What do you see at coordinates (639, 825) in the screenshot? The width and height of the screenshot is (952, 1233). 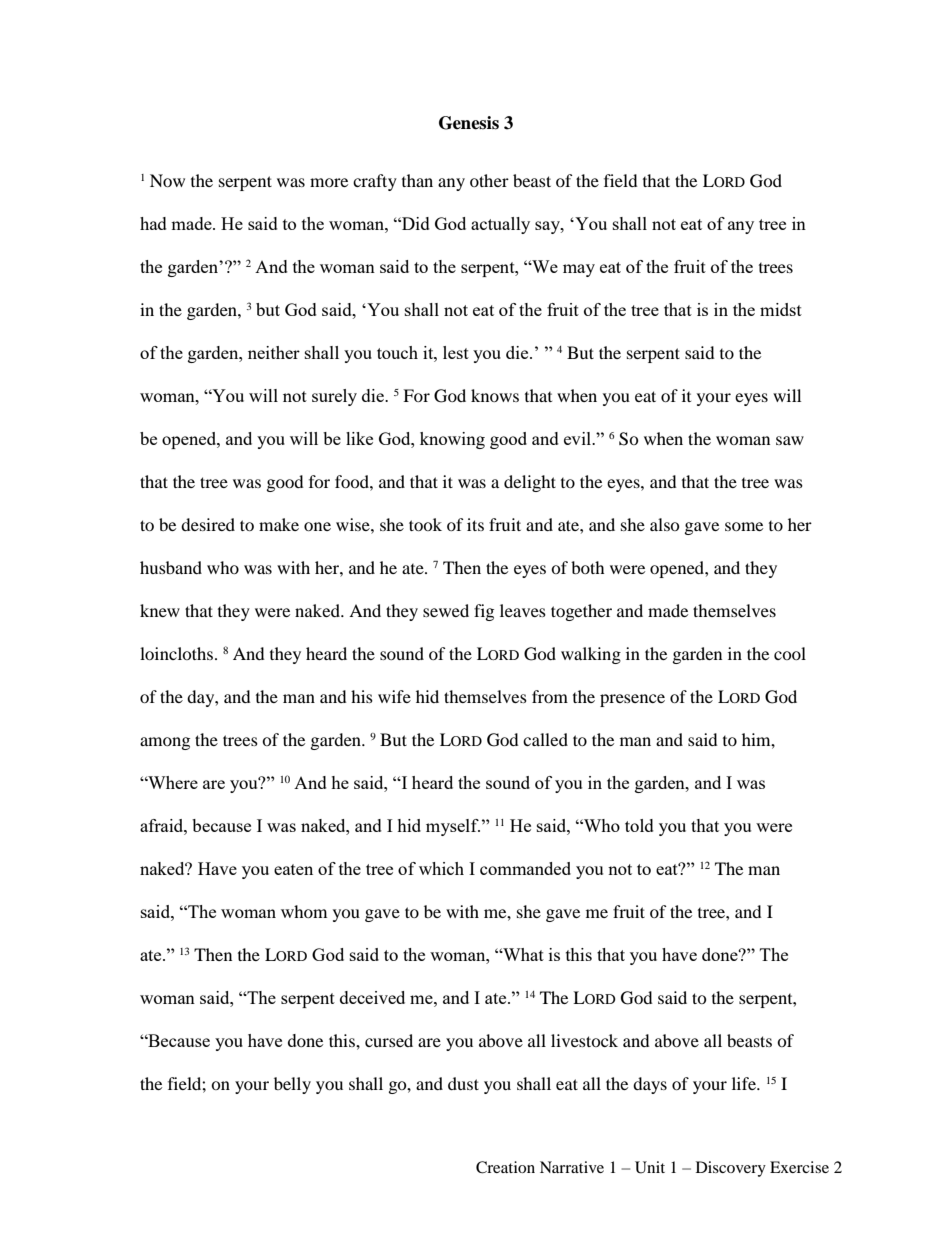 I see `told` at bounding box center [639, 825].
